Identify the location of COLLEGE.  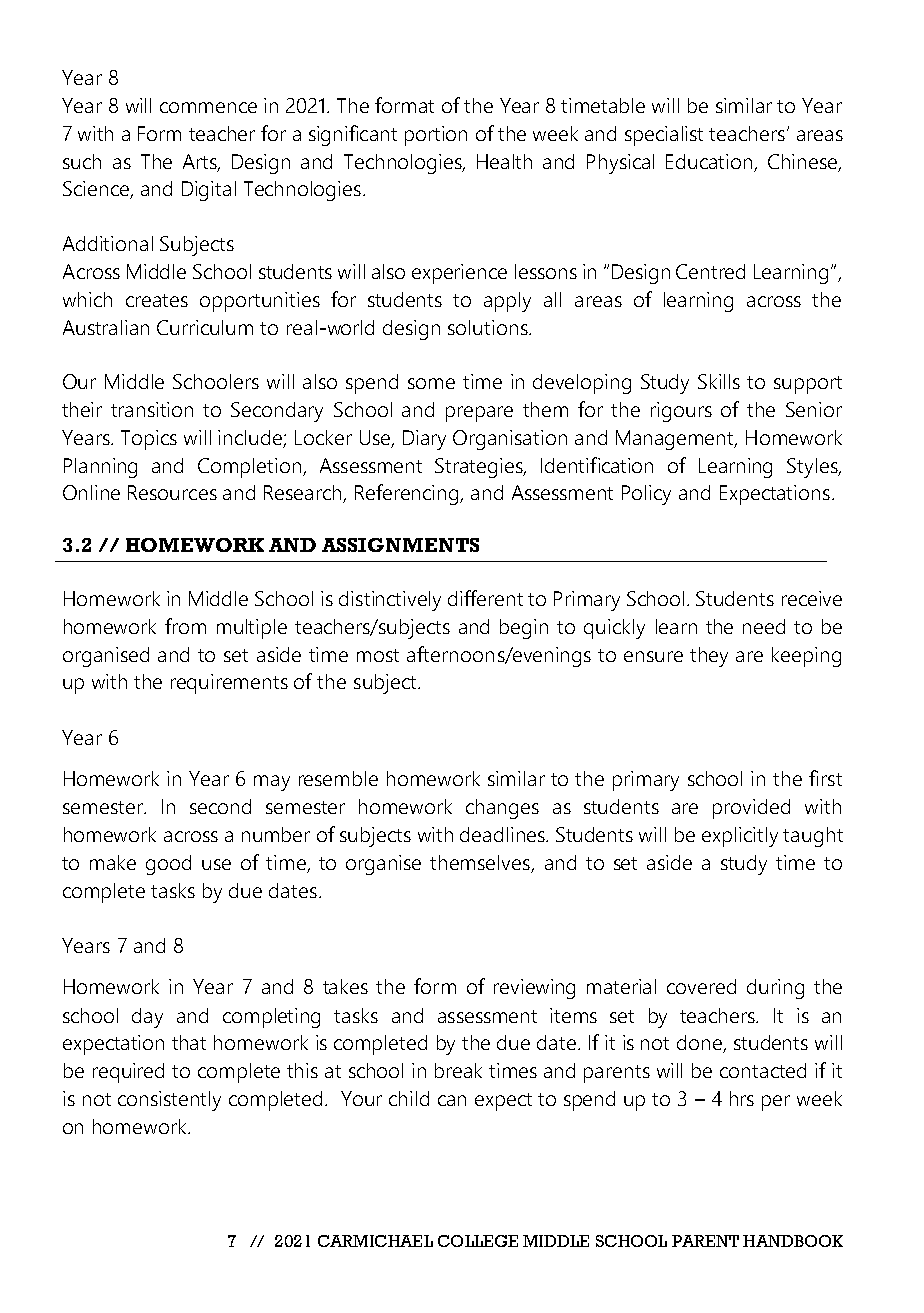
(478, 1241).
